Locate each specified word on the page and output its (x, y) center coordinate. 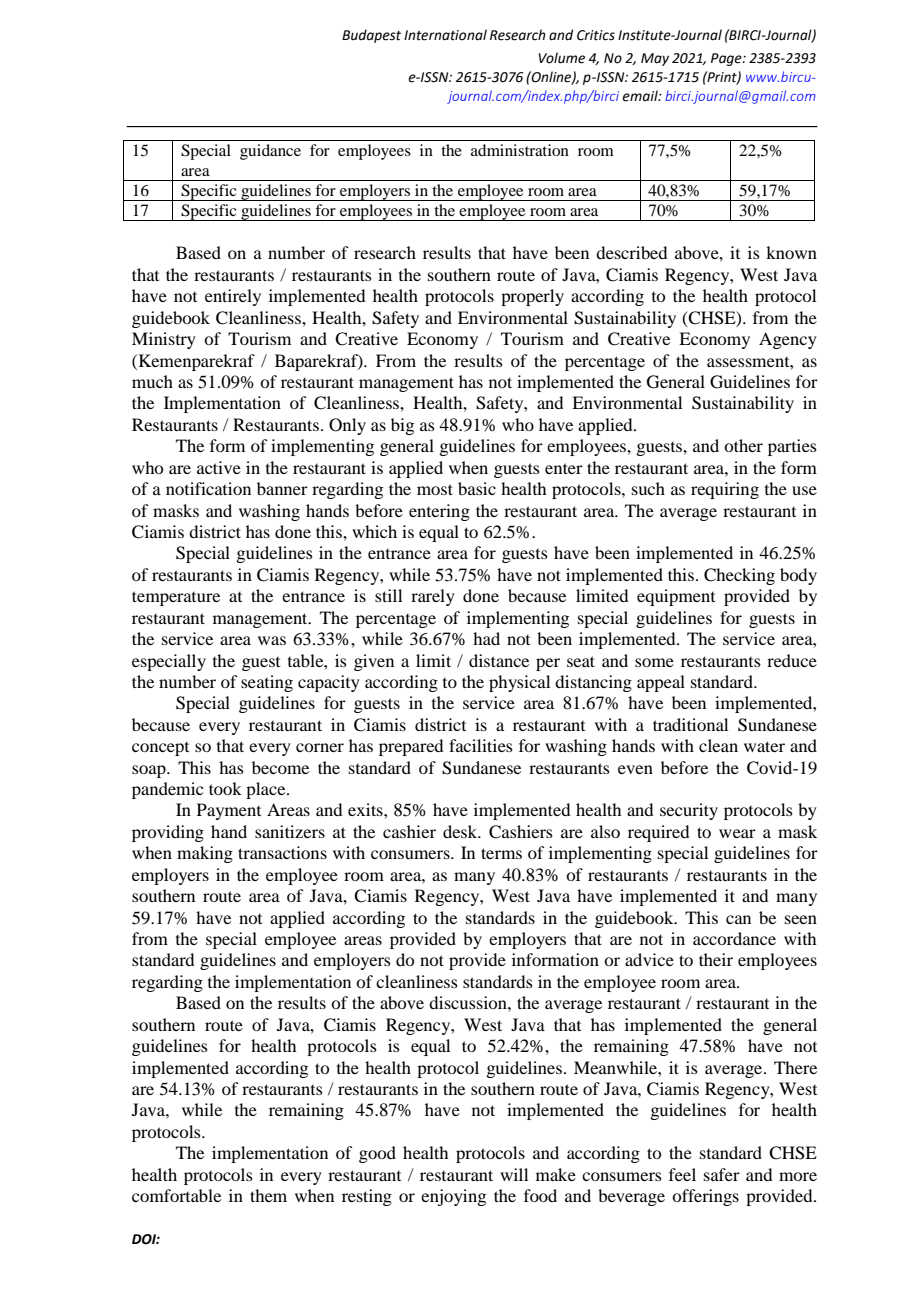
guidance (270, 152)
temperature (176, 598)
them (268, 1195)
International (445, 35)
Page (727, 59)
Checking (739, 576)
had (486, 638)
